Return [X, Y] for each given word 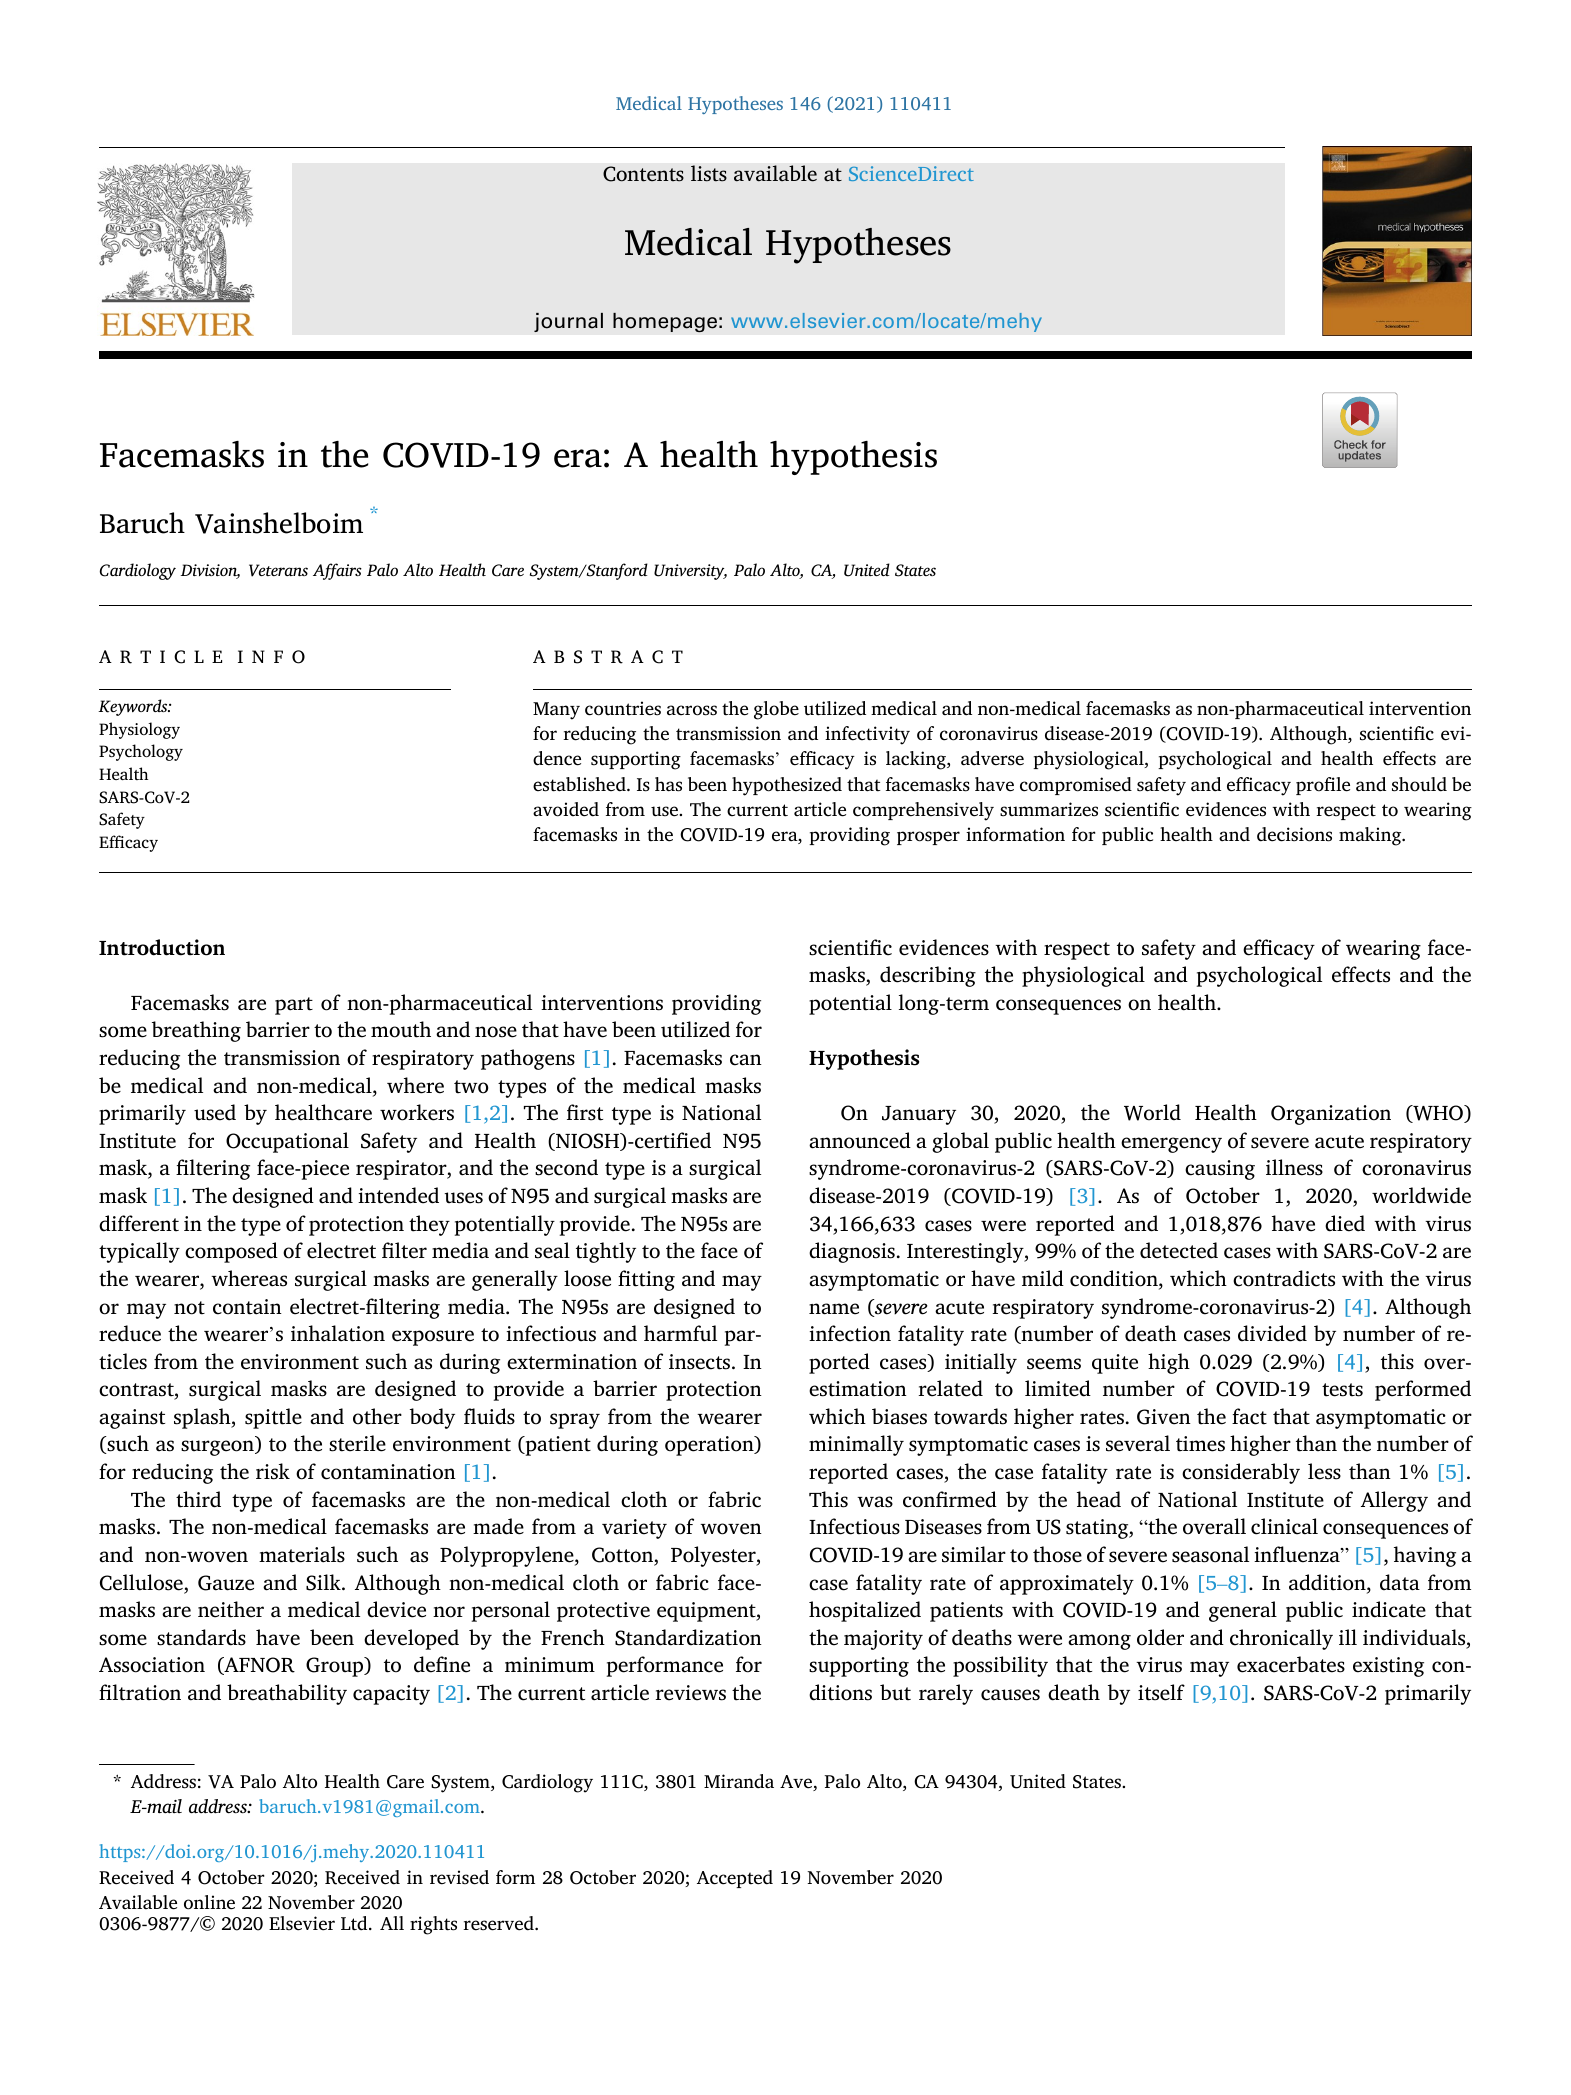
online [209, 1902]
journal [568, 322]
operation [710, 1446]
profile [1323, 786]
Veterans [278, 570]
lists [709, 173]
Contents [643, 174]
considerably [1241, 1473]
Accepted [735, 1879]
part [294, 1006]
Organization [1331, 1115]
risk [273, 1471]
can [746, 1060]
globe [776, 710]
